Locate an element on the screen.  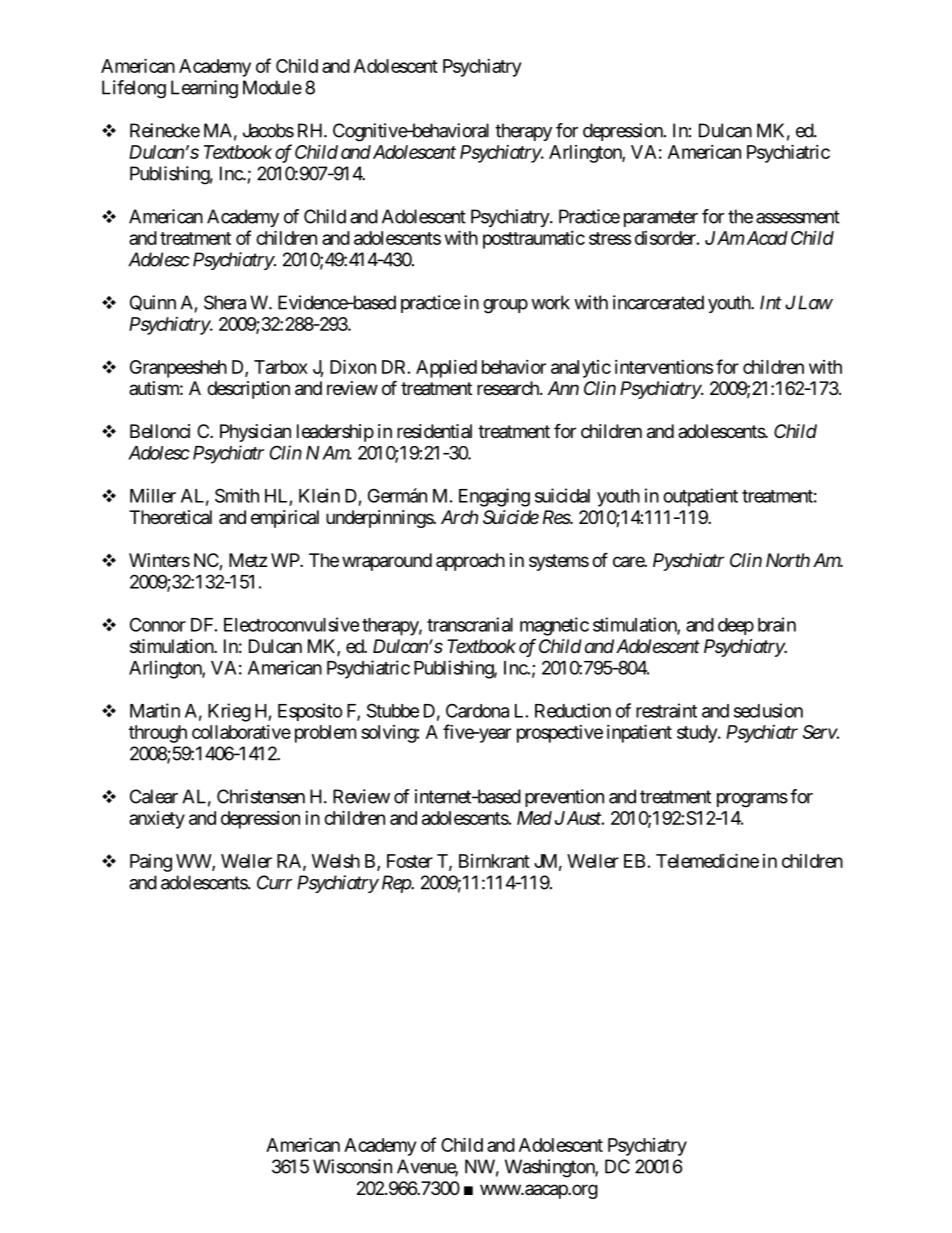
Foster is located at coordinates (410, 861).
